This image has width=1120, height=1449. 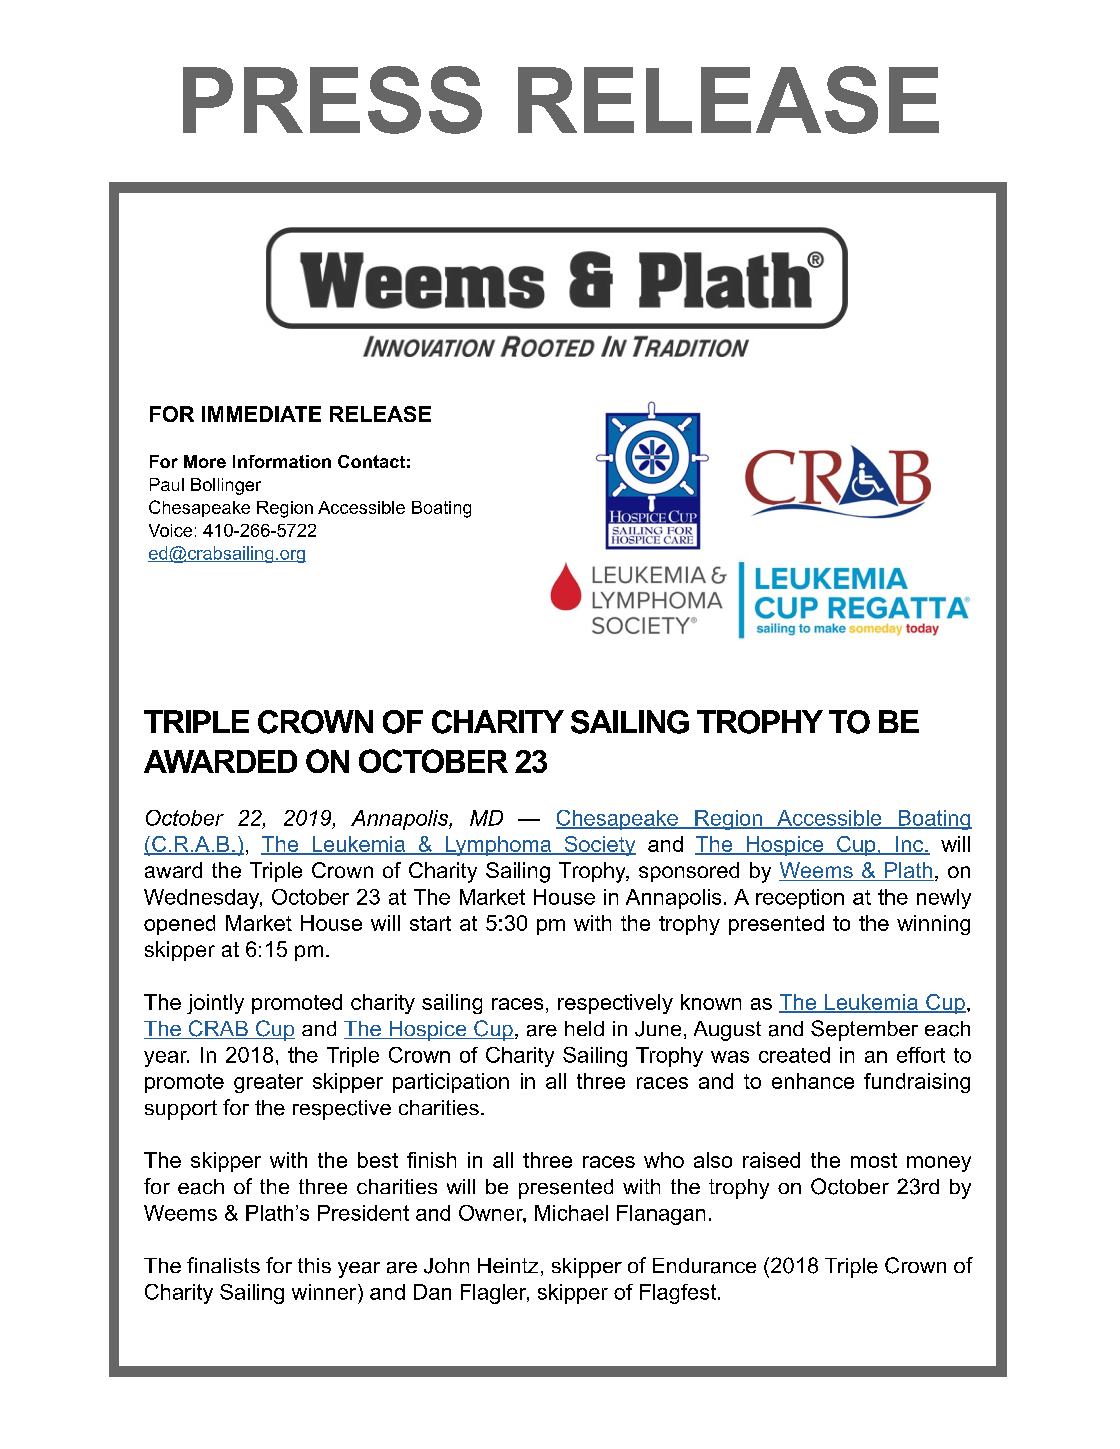 What do you see at coordinates (226, 486) in the image?
I see `Bollinger` at bounding box center [226, 486].
